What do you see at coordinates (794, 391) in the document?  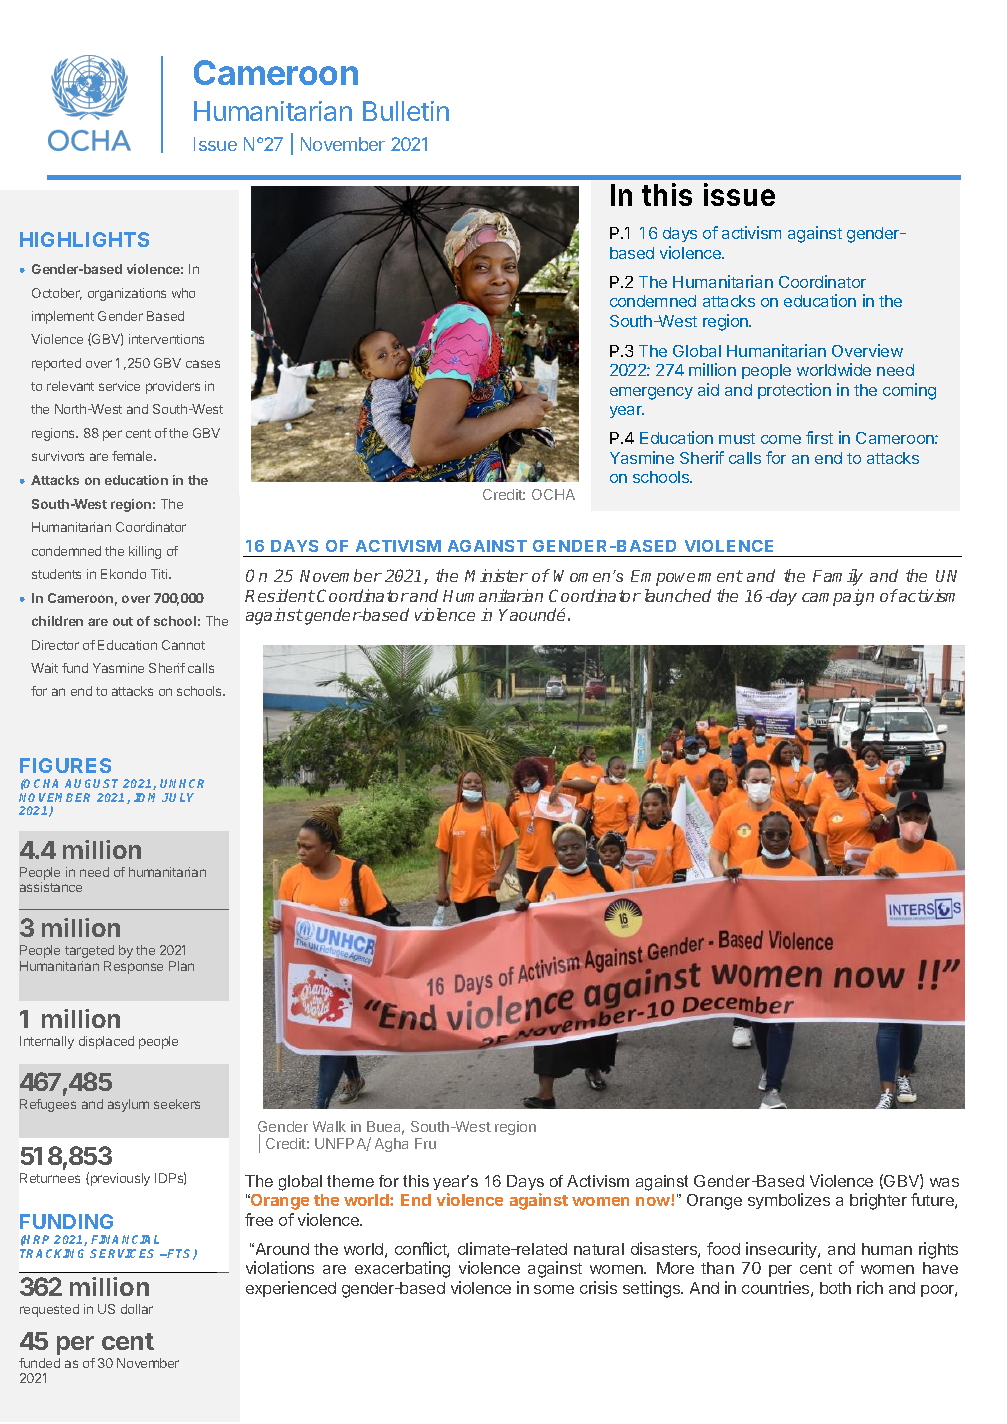 I see `protection` at bounding box center [794, 391].
